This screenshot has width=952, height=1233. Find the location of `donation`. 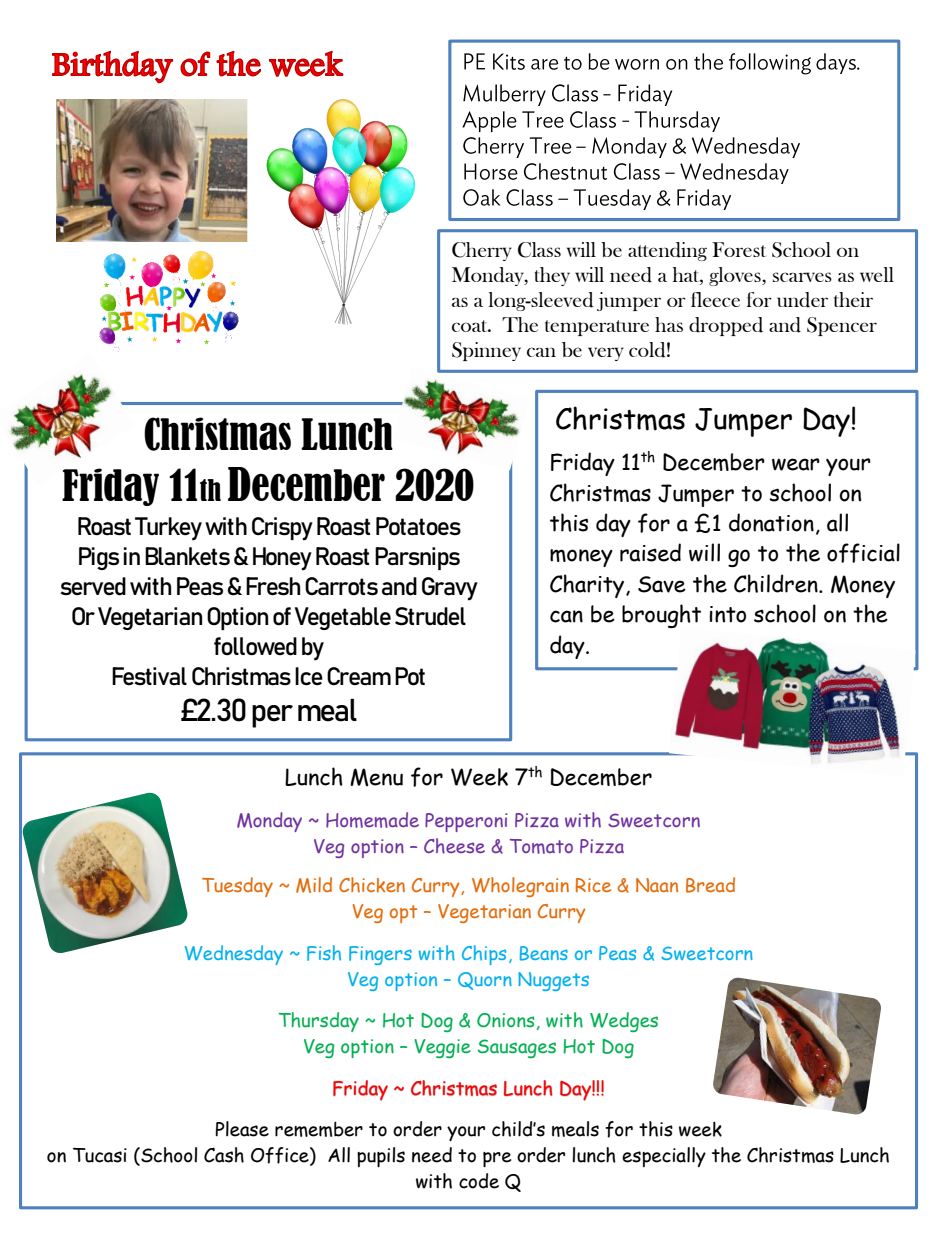

donation is located at coordinates (771, 522).
